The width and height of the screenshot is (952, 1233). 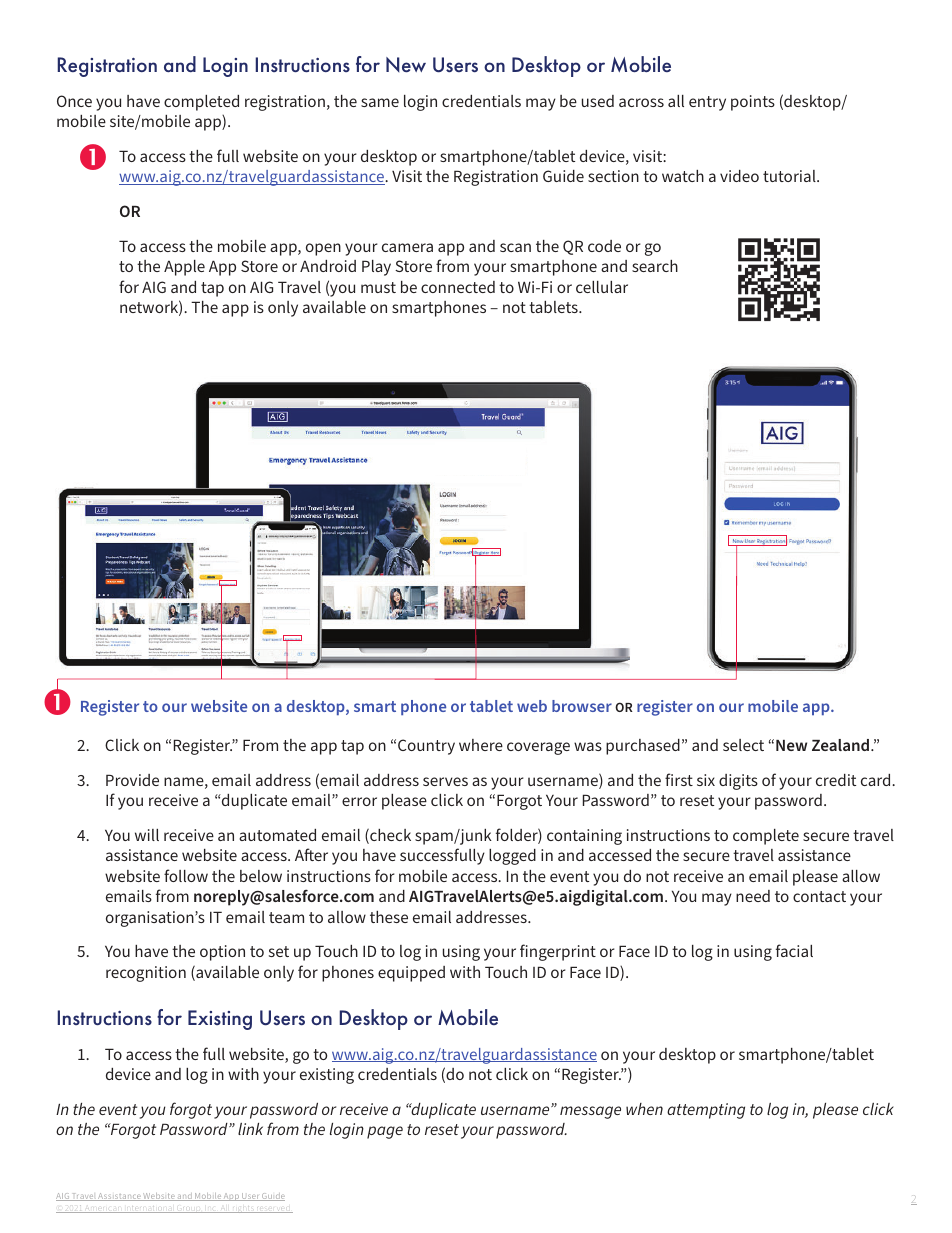 I want to click on browser, so click(x=582, y=706).
